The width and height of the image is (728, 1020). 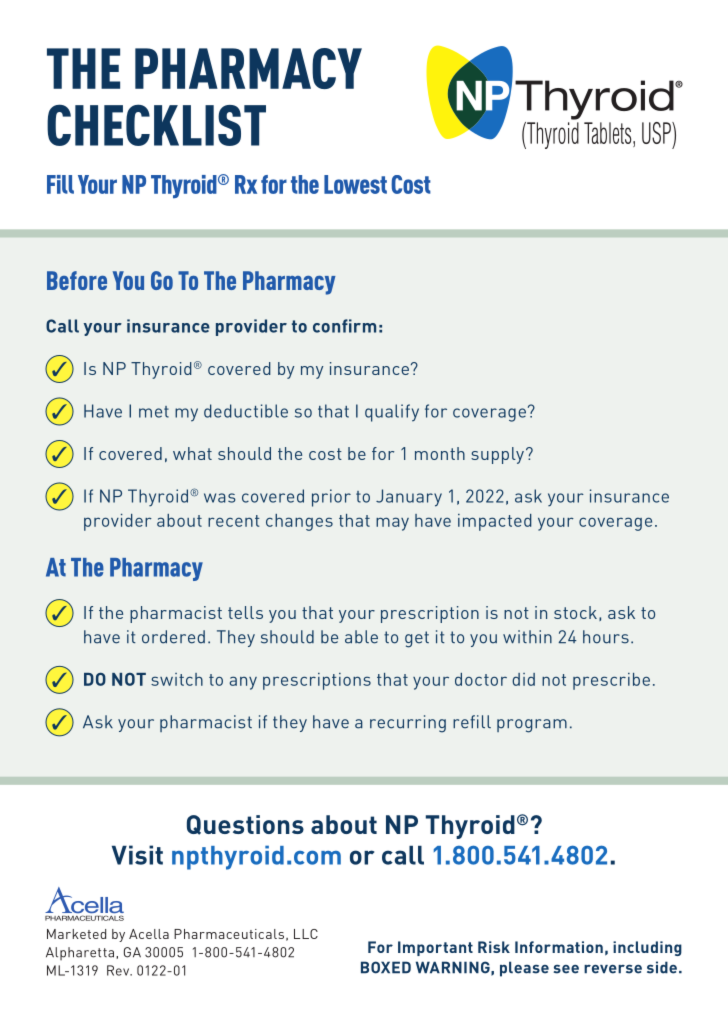 I want to click on recent, so click(x=234, y=521).
